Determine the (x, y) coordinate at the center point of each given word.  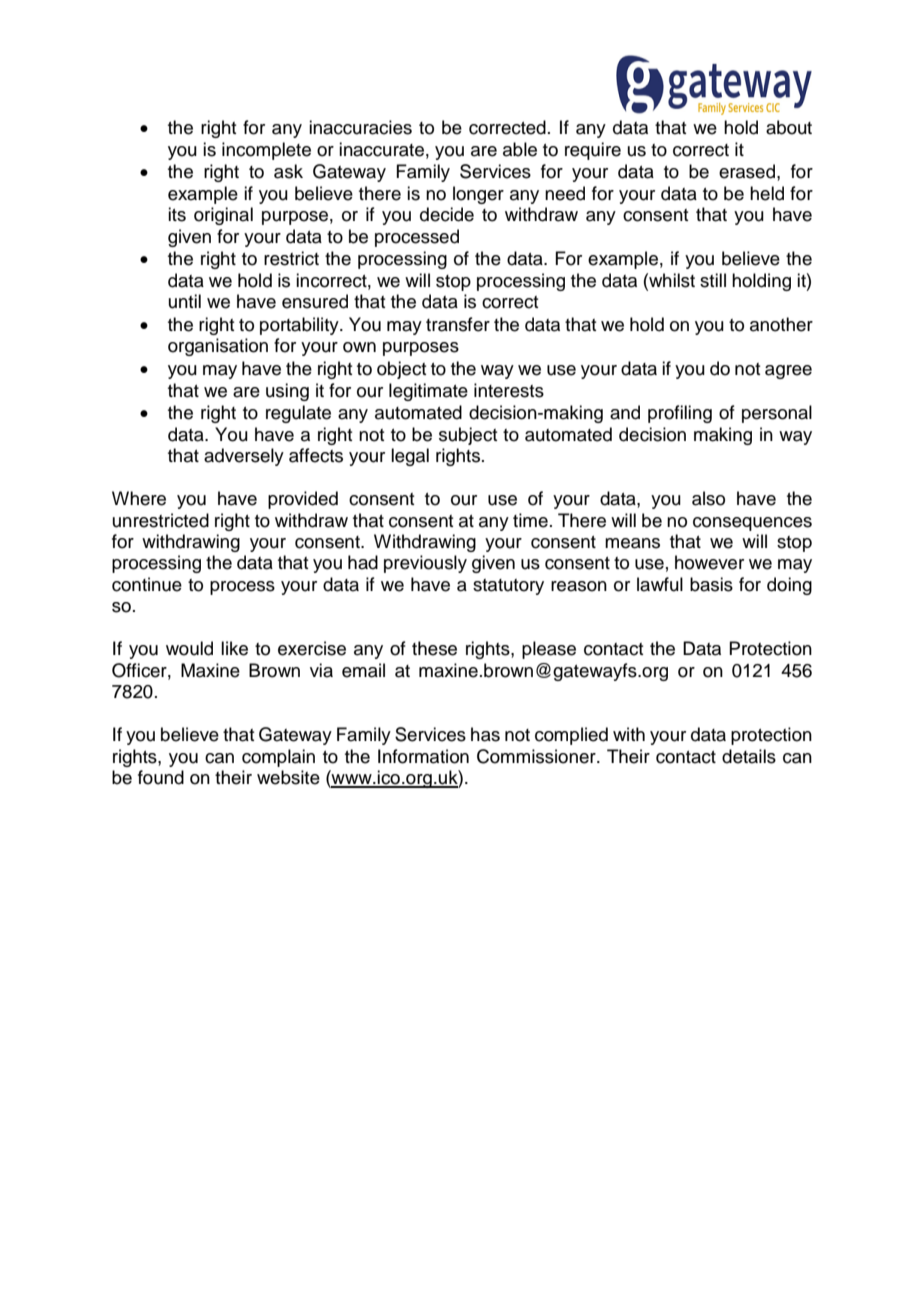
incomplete (266, 151)
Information (423, 756)
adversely (244, 457)
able (520, 149)
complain (278, 758)
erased (747, 171)
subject (468, 436)
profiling (680, 414)
